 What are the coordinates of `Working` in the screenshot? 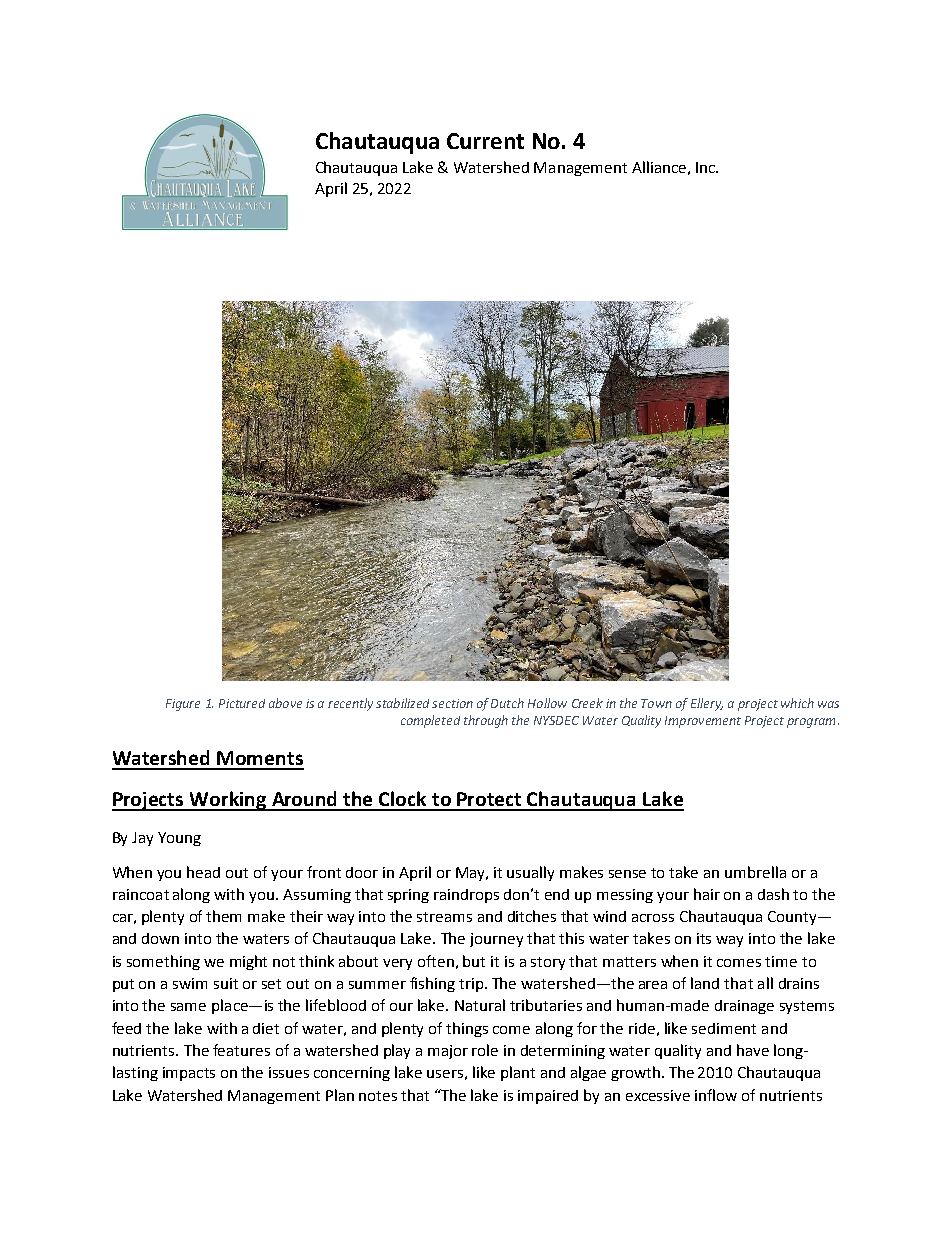 It's located at (228, 801).
